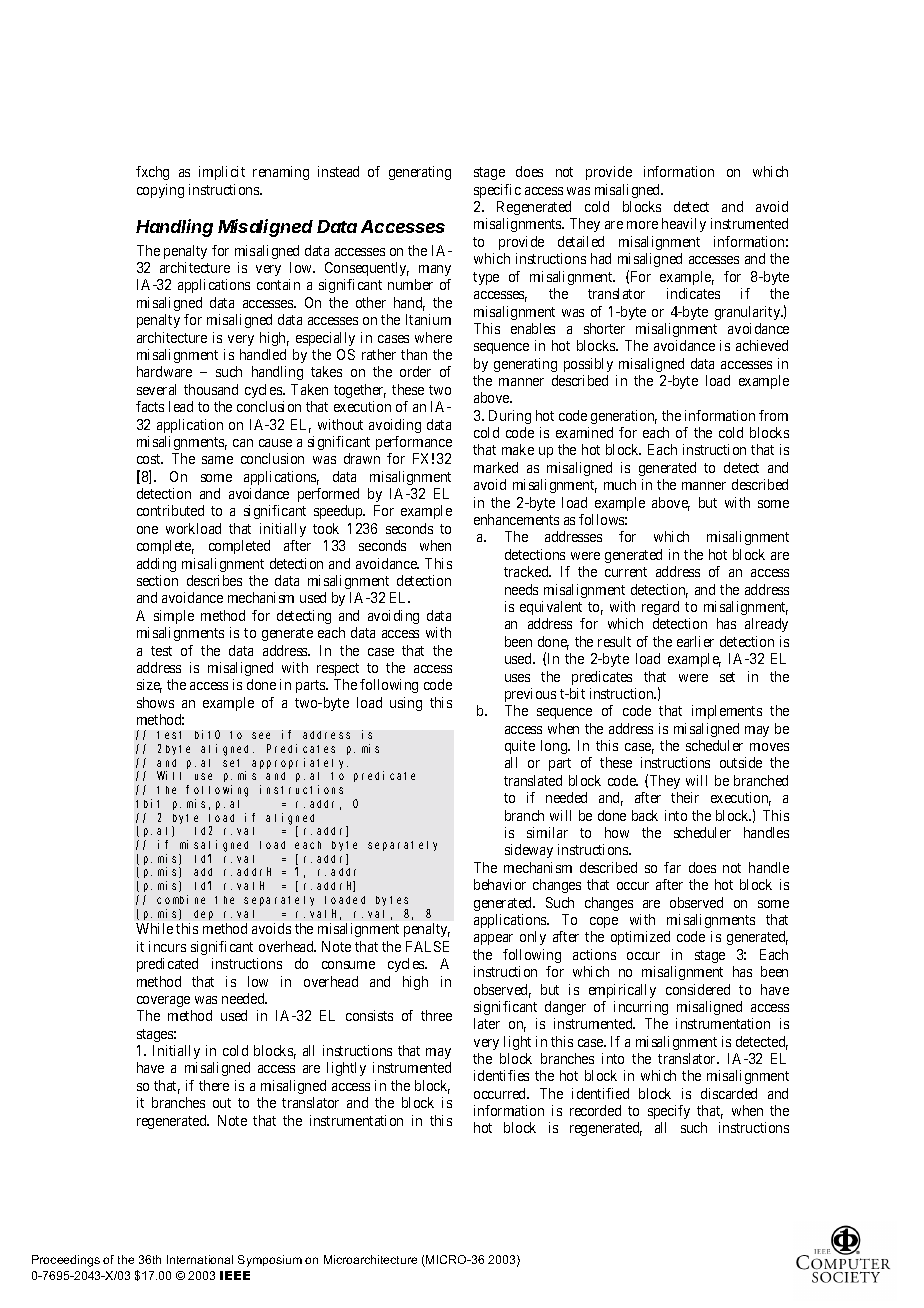 This image has height=1308, width=924. I want to click on earlier, so click(695, 641).
